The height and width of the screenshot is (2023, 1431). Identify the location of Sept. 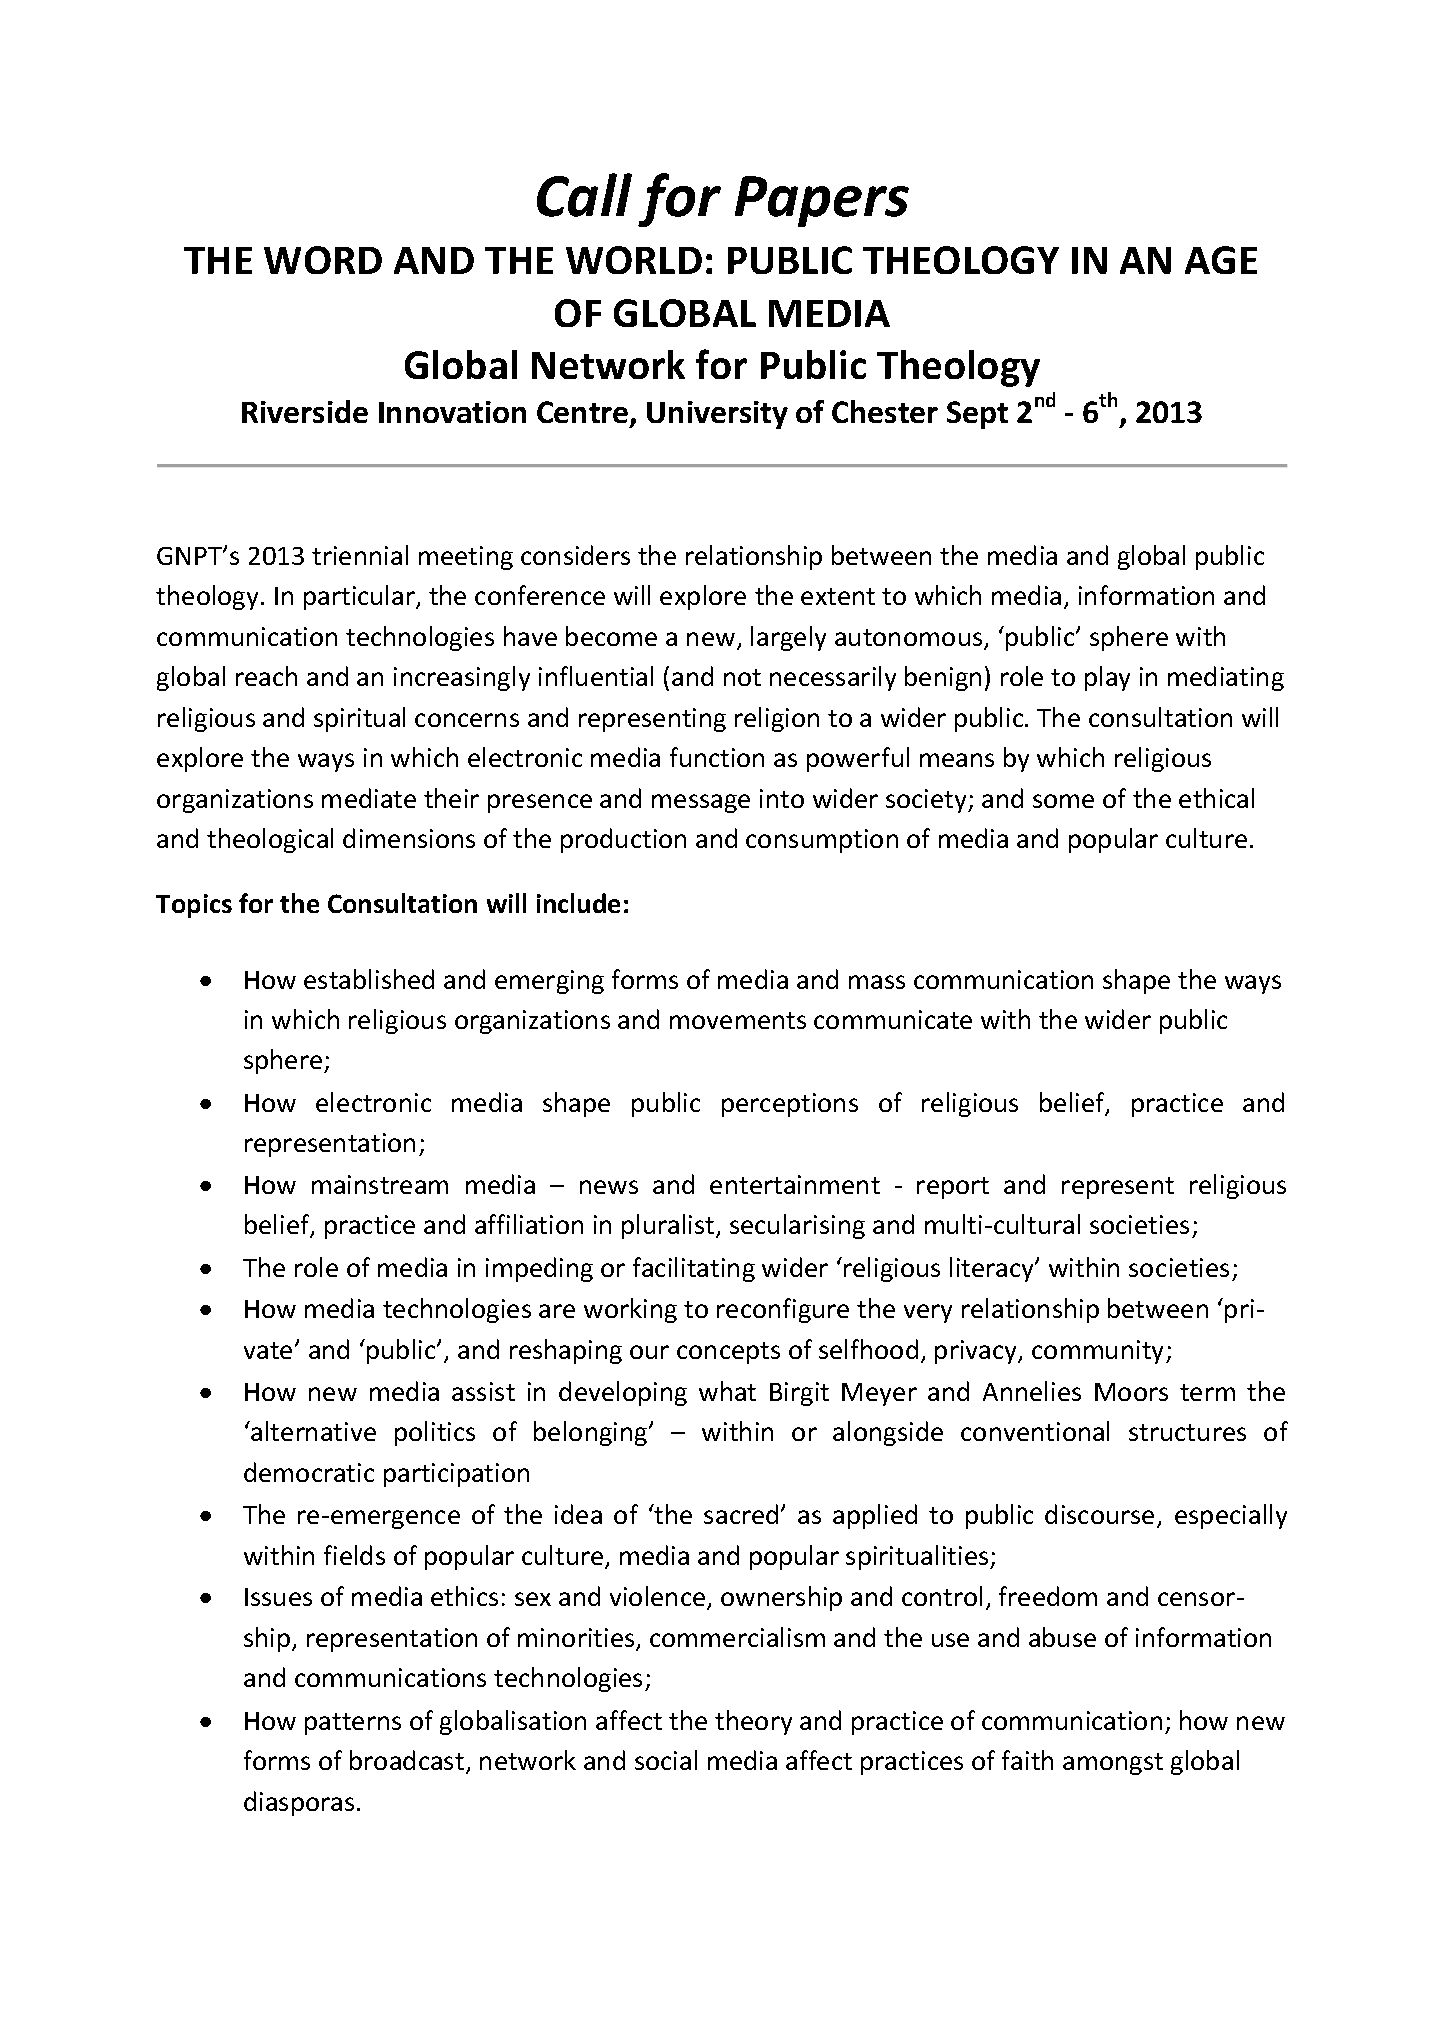
(977, 415).
